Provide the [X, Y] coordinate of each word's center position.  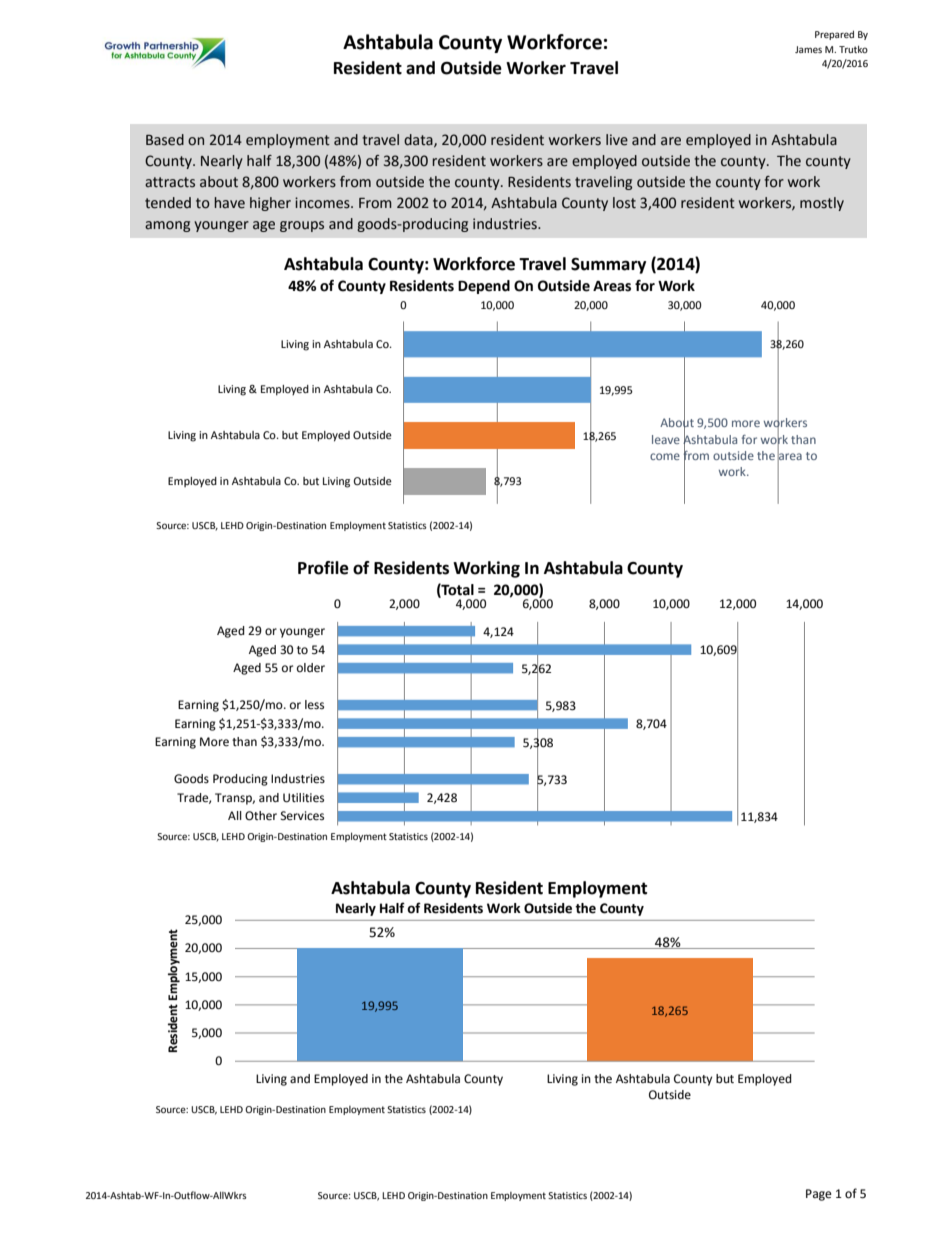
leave [666, 439]
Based [165, 140]
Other [261, 816]
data [419, 140]
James [808, 49]
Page [819, 1195]
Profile [323, 568]
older [311, 668]
